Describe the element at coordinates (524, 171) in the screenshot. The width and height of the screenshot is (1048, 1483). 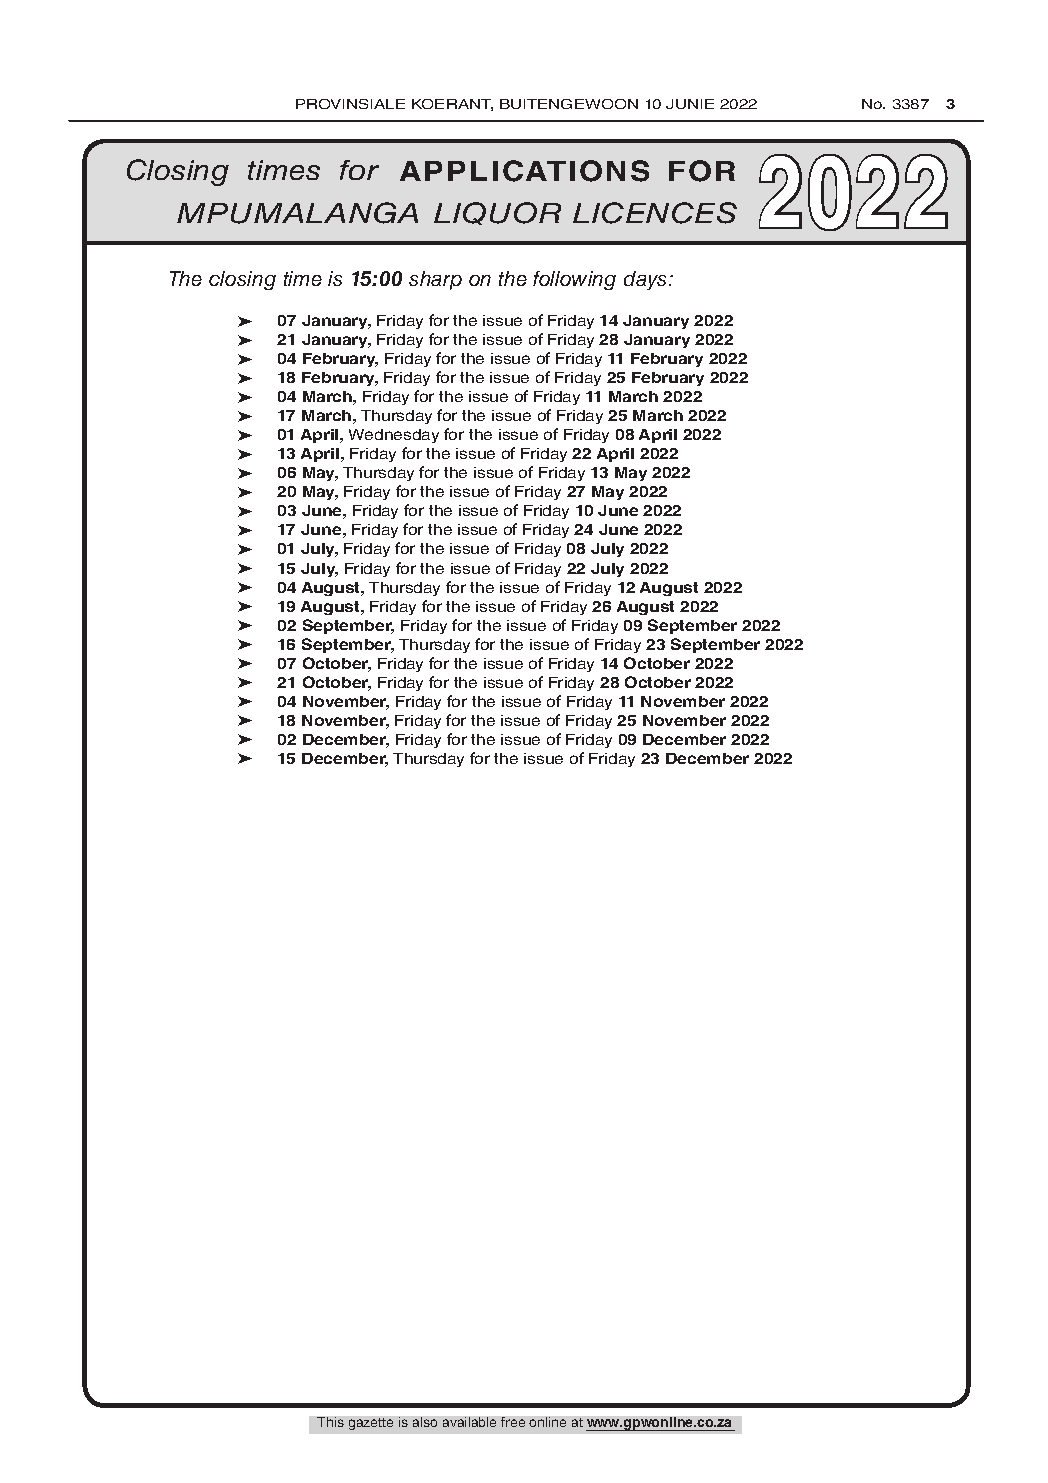
I see `APPLICATIONS` at that location.
